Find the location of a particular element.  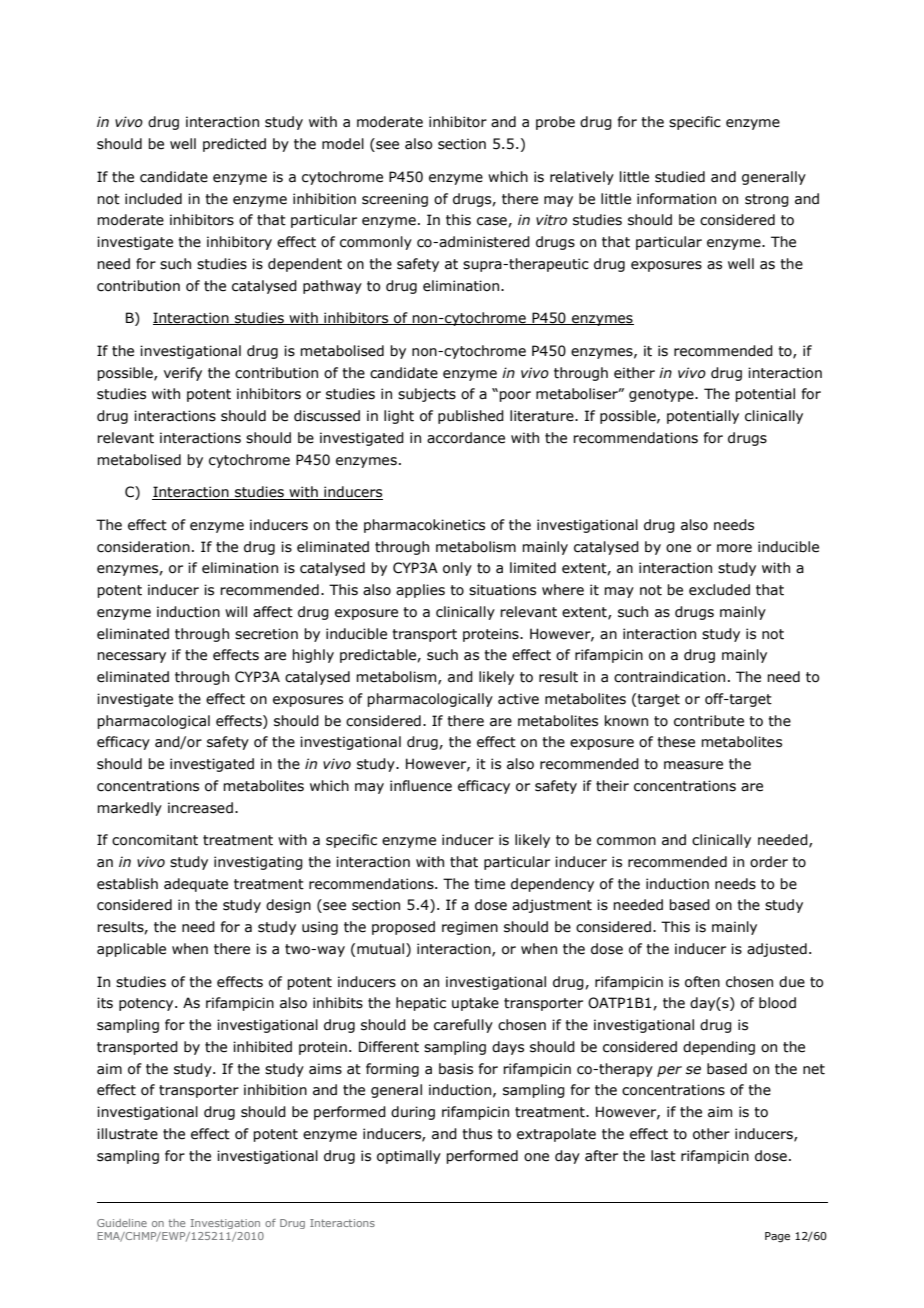

contraindication is located at coordinates (669, 677).
